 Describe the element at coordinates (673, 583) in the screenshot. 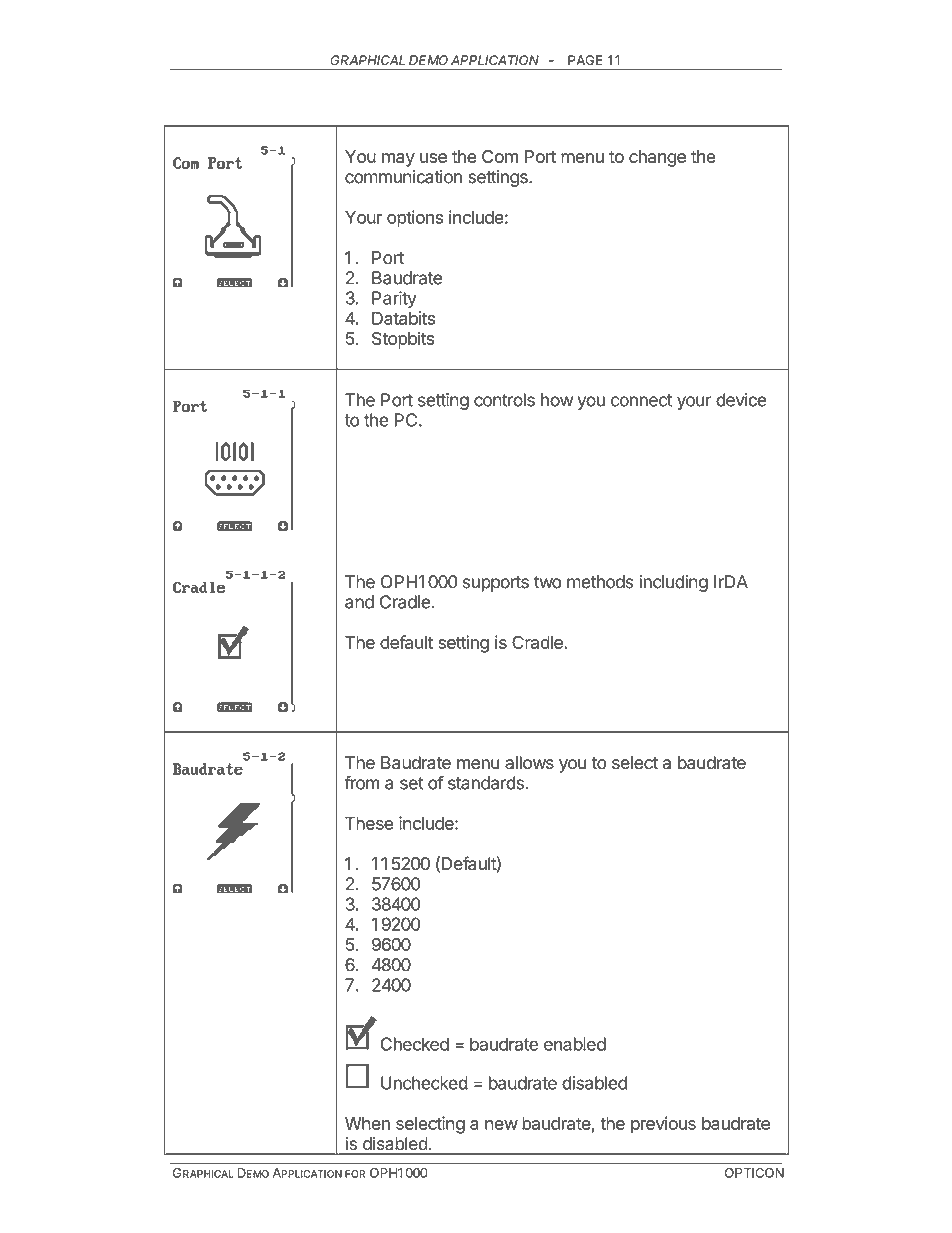

I see `including` at that location.
